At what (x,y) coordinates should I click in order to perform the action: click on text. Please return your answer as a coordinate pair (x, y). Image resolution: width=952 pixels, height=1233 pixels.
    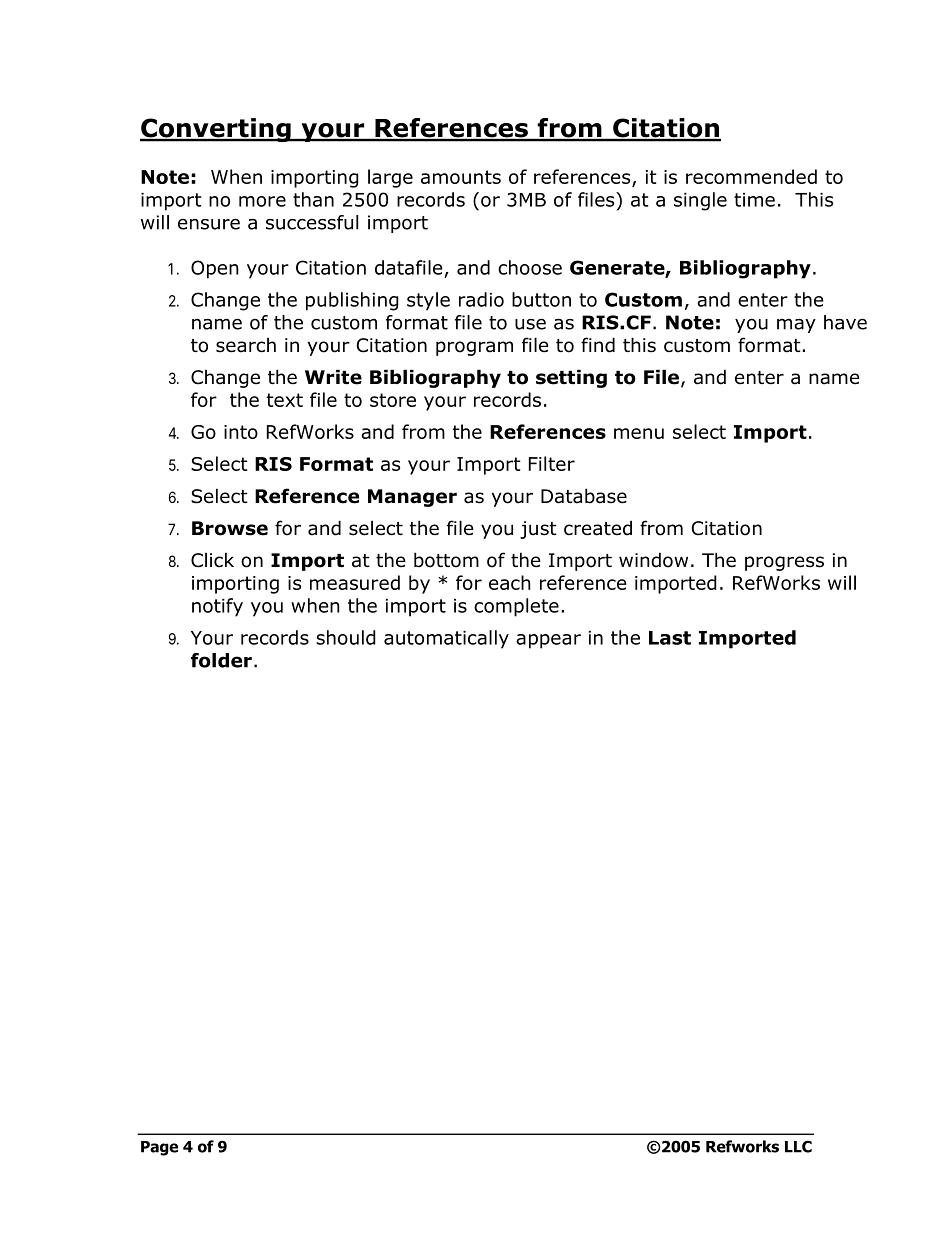
    Looking at the image, I should click on (285, 400).
